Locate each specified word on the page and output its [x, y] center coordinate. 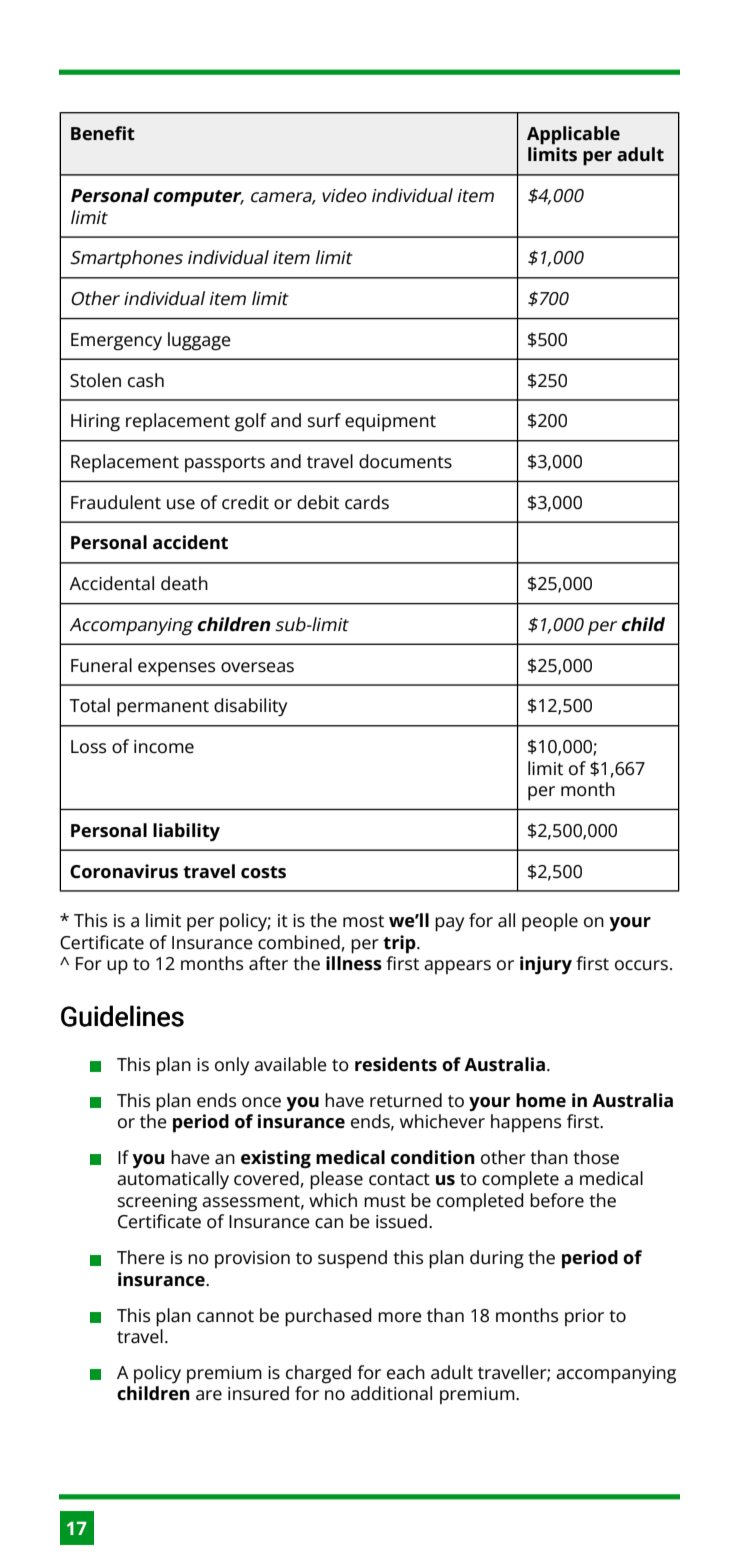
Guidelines [122, 1016]
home [541, 1100]
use [181, 504]
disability [250, 707]
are [209, 1395]
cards [367, 502]
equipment [390, 423]
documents [405, 461]
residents [396, 1064]
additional [391, 1393]
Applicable [573, 135]
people [550, 922]
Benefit [103, 133]
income [164, 747]
